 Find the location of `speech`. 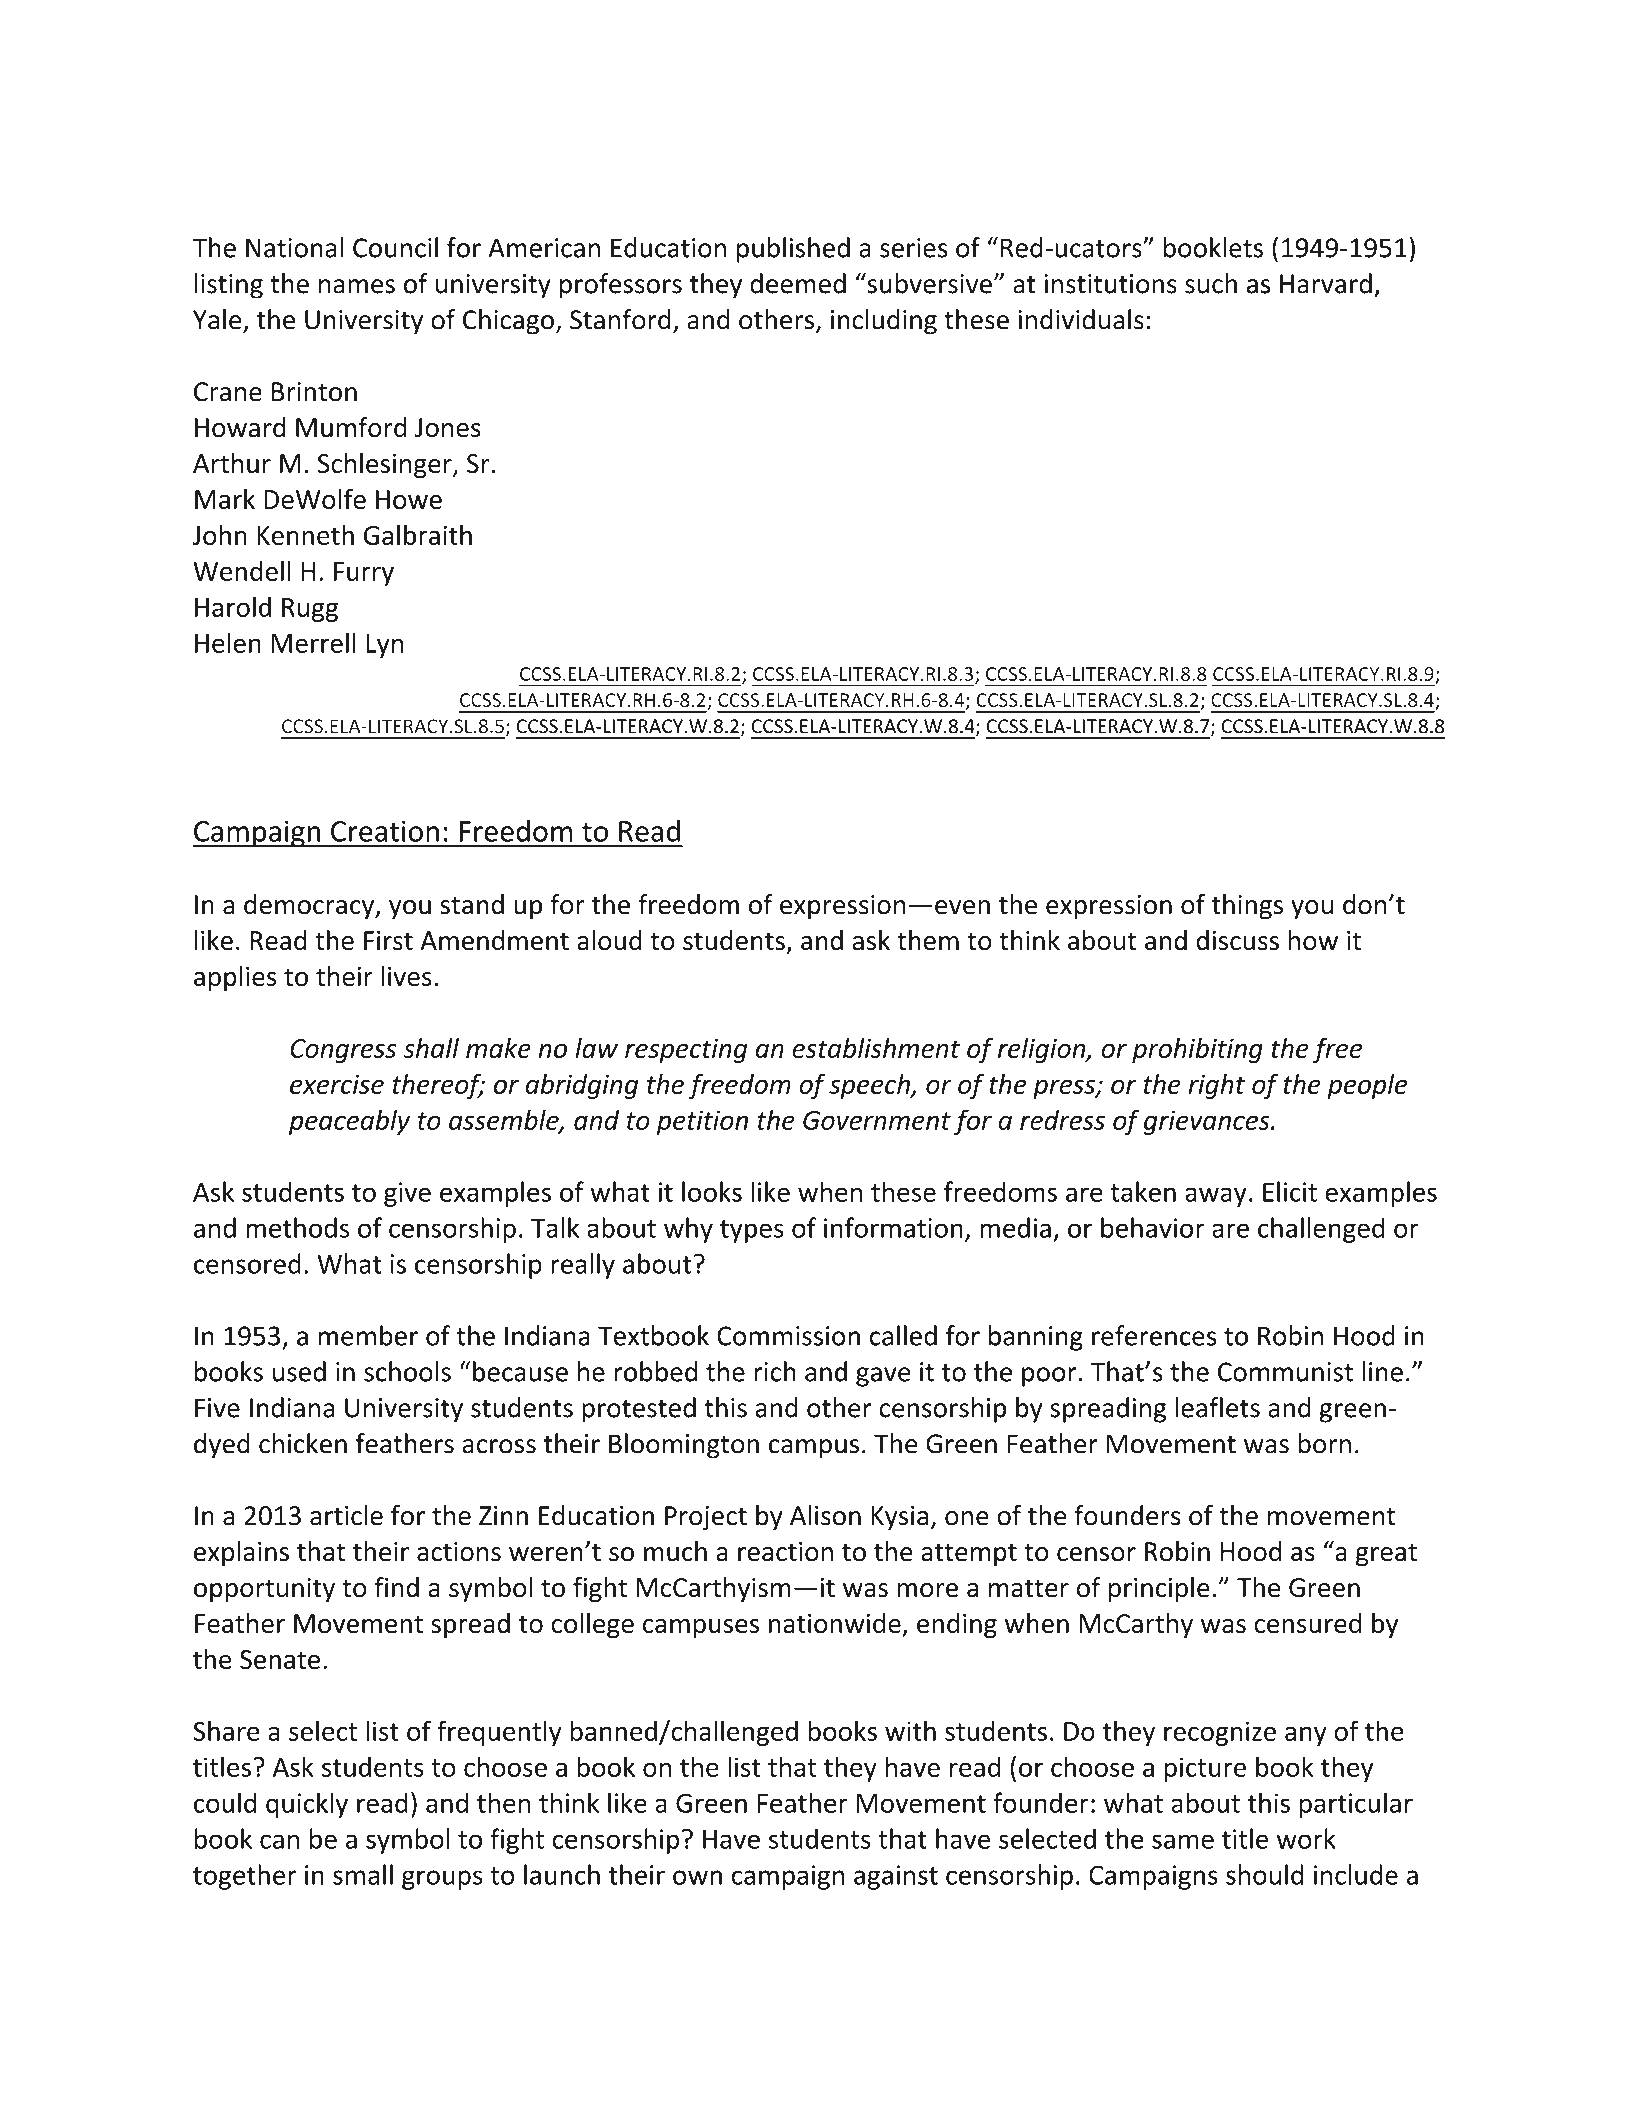

speech is located at coordinates (870, 1086).
